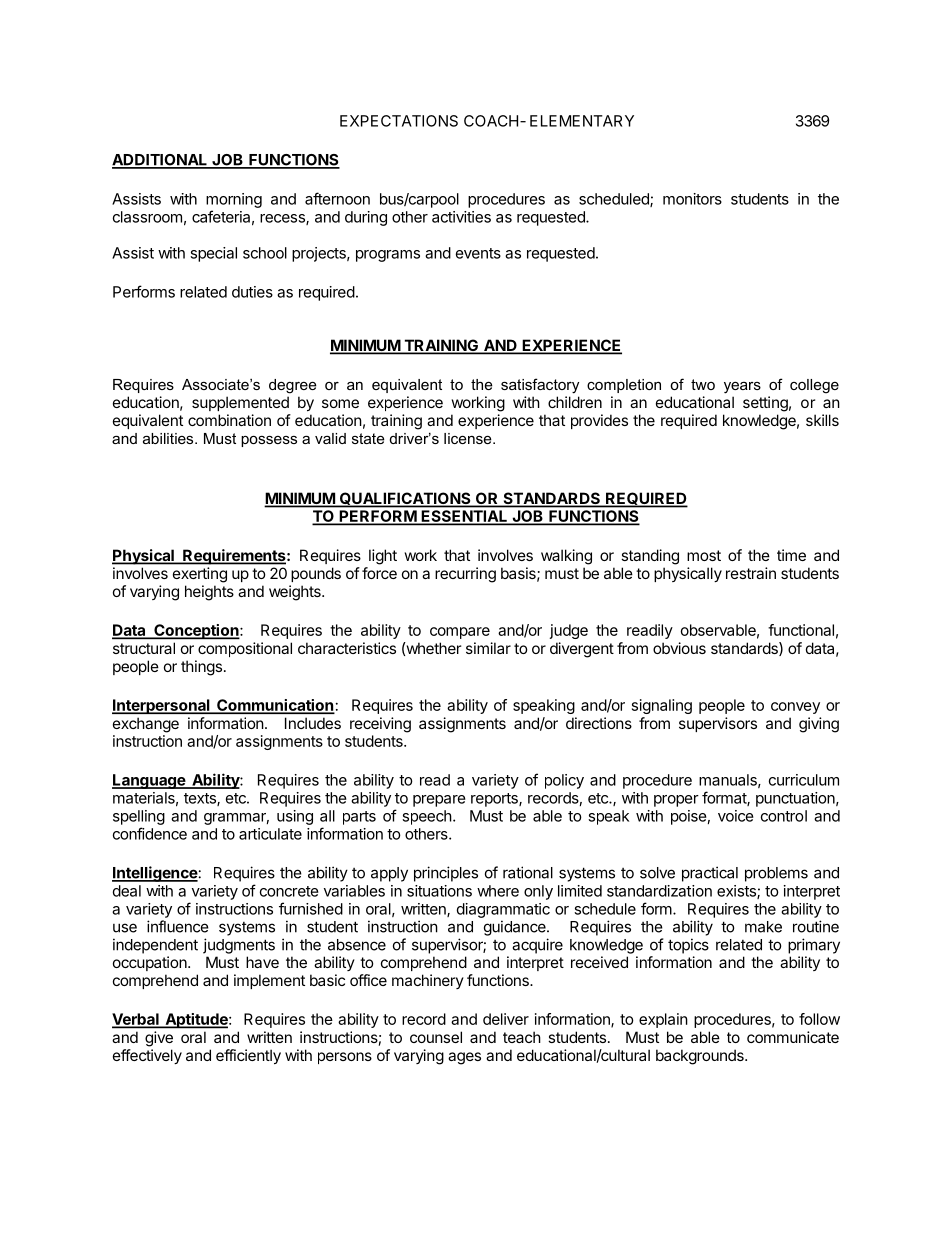  I want to click on EXPECTATIONS, so click(399, 121).
